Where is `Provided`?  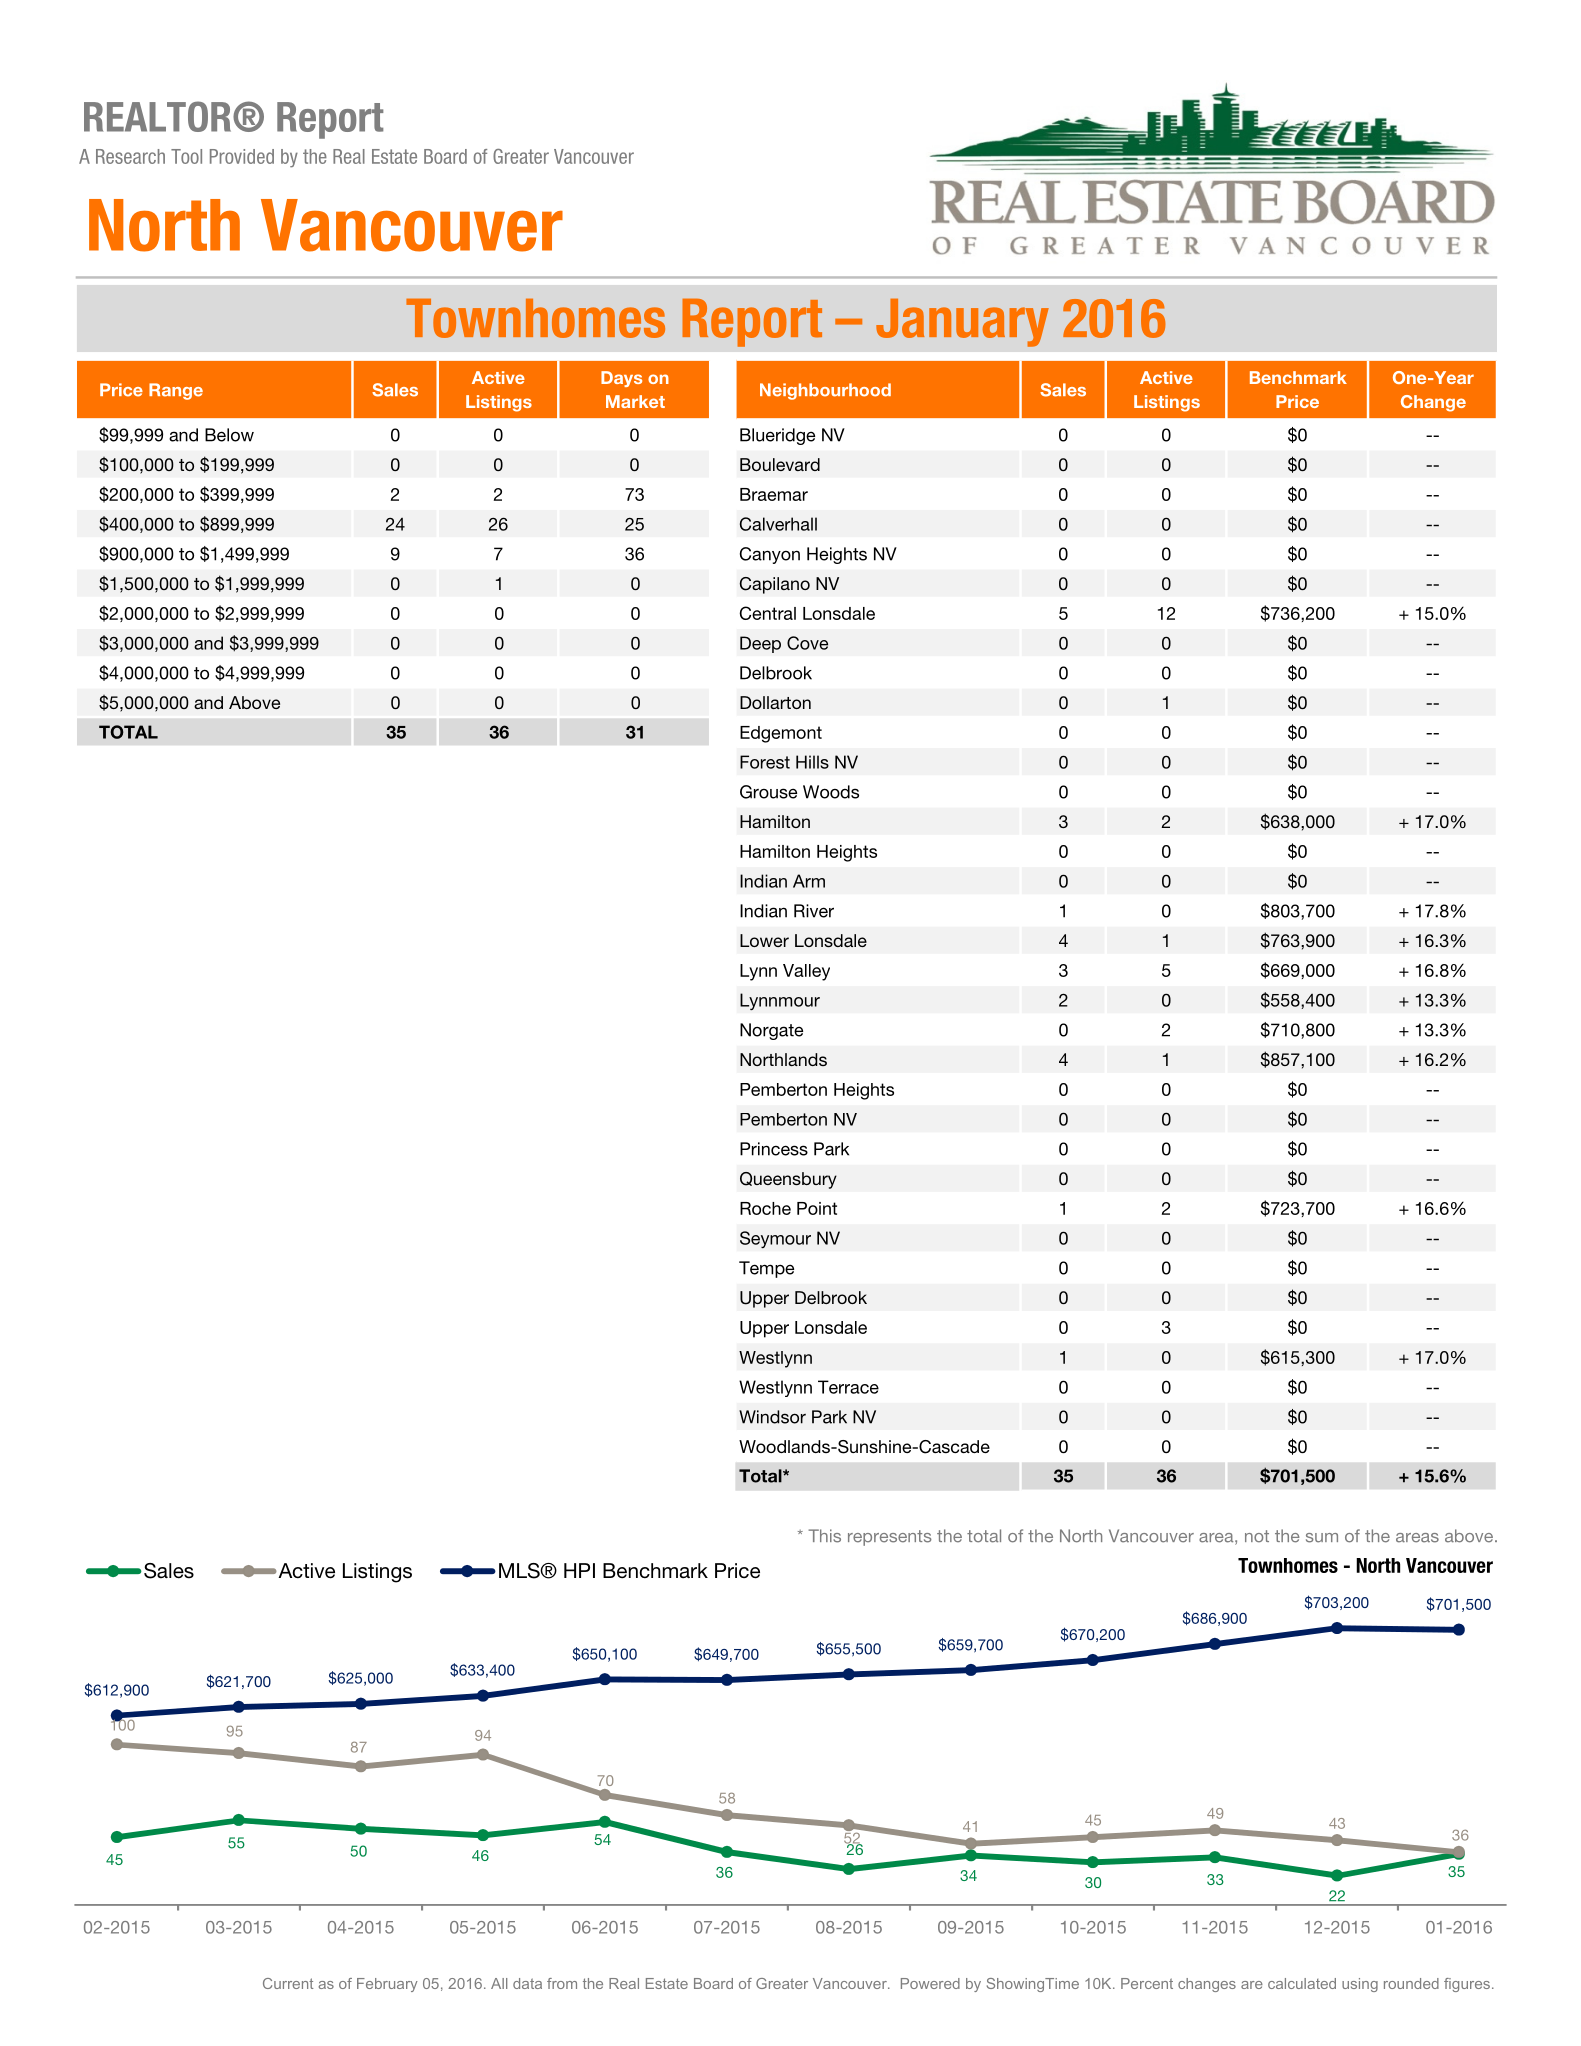 Provided is located at coordinates (242, 156).
